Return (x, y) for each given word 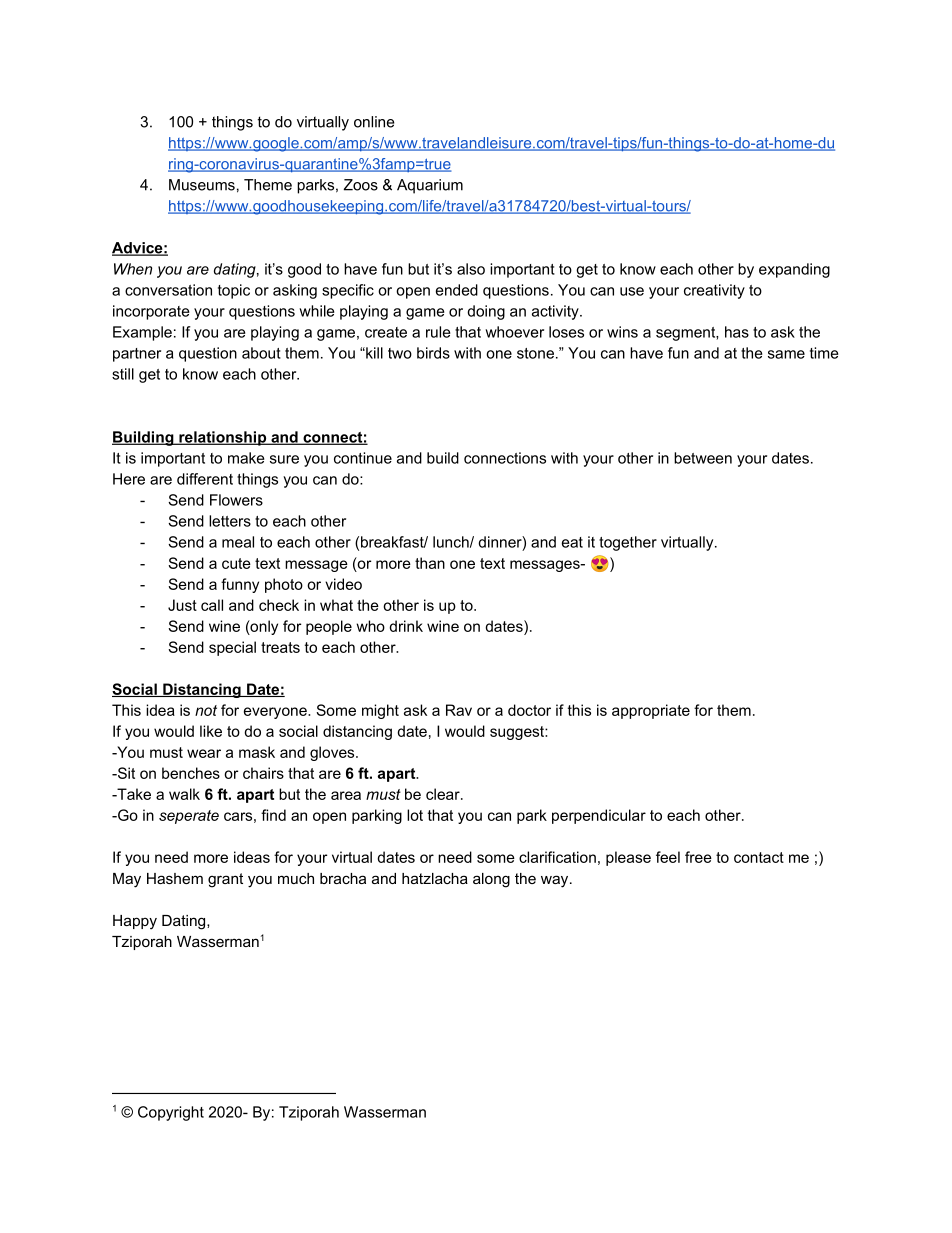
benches (191, 773)
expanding (794, 270)
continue (363, 458)
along (491, 880)
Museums (202, 185)
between (703, 458)
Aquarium (430, 186)
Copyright (171, 1113)
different (205, 479)
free (698, 857)
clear (444, 794)
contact (759, 857)
